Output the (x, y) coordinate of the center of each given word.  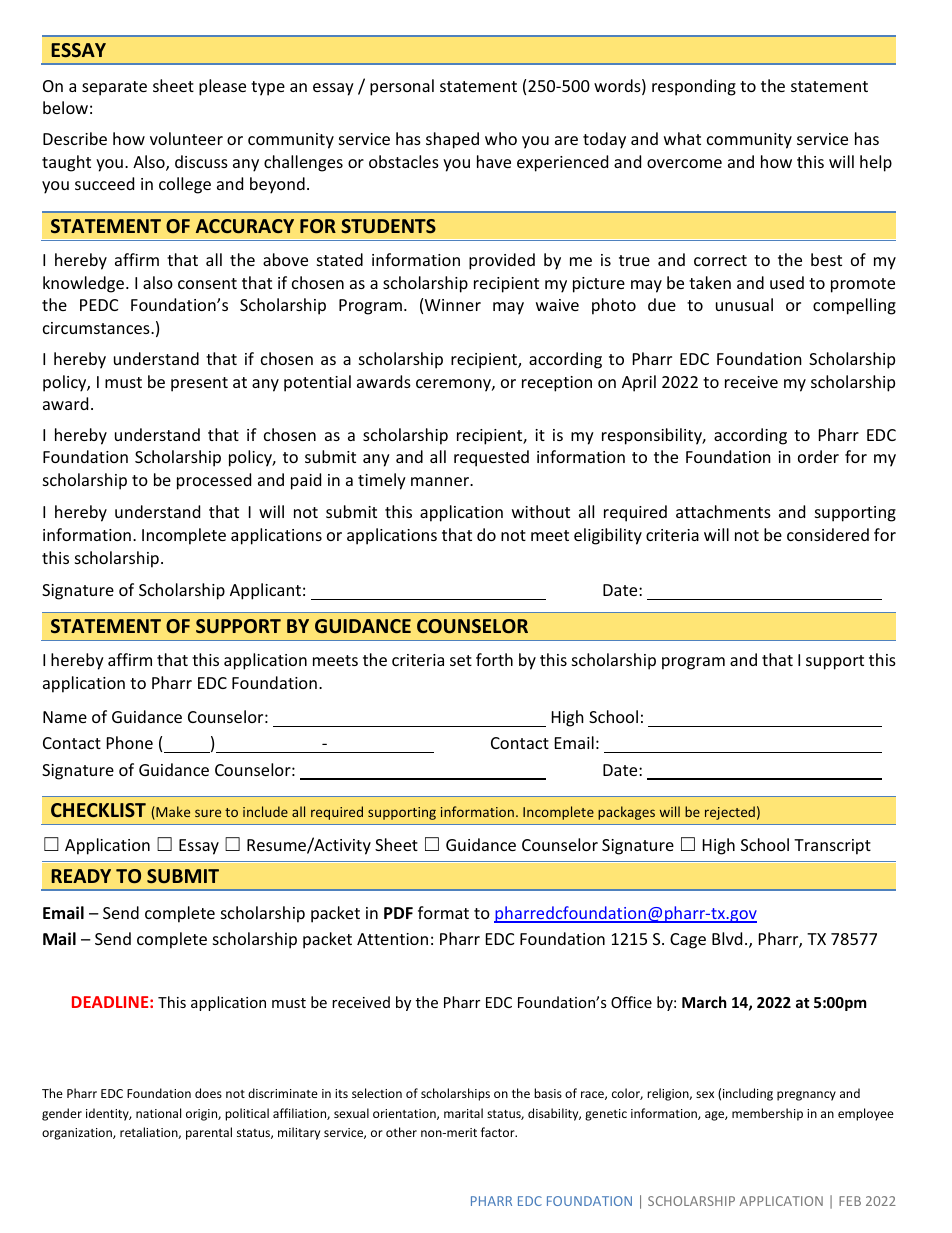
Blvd (727, 938)
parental (209, 1133)
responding (694, 87)
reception (557, 384)
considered (828, 534)
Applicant (265, 591)
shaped (452, 140)
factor (499, 1132)
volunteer (186, 138)
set (461, 660)
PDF (398, 913)
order (818, 456)
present (199, 384)
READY (81, 876)
